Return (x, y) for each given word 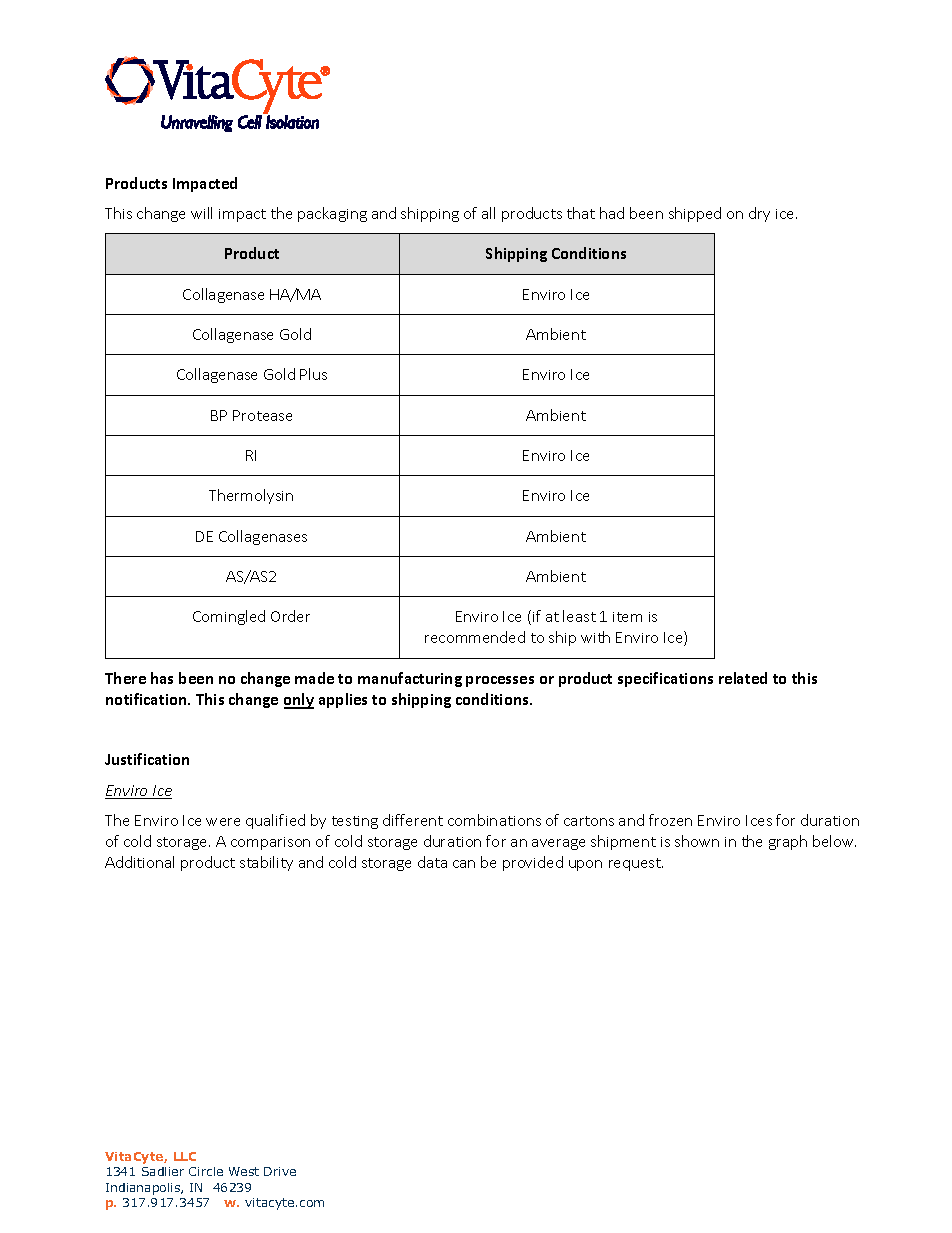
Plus (313, 374)
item (627, 617)
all (488, 213)
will (201, 213)
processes (500, 681)
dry (759, 214)
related (743, 678)
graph (788, 842)
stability (266, 863)
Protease (262, 415)
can (464, 864)
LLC (185, 1156)
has (162, 678)
